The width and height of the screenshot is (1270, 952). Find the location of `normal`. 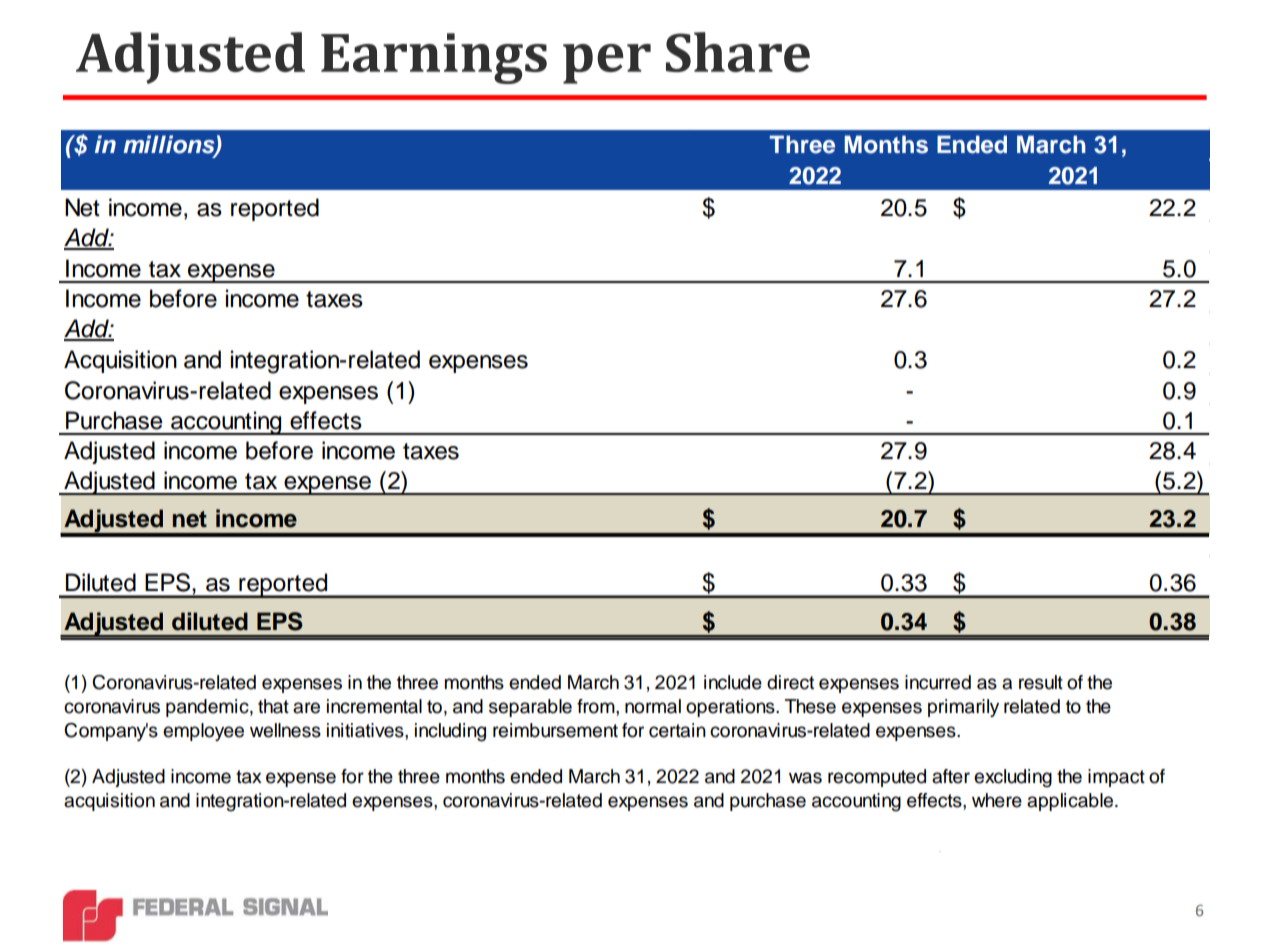

normal is located at coordinates (653, 706).
